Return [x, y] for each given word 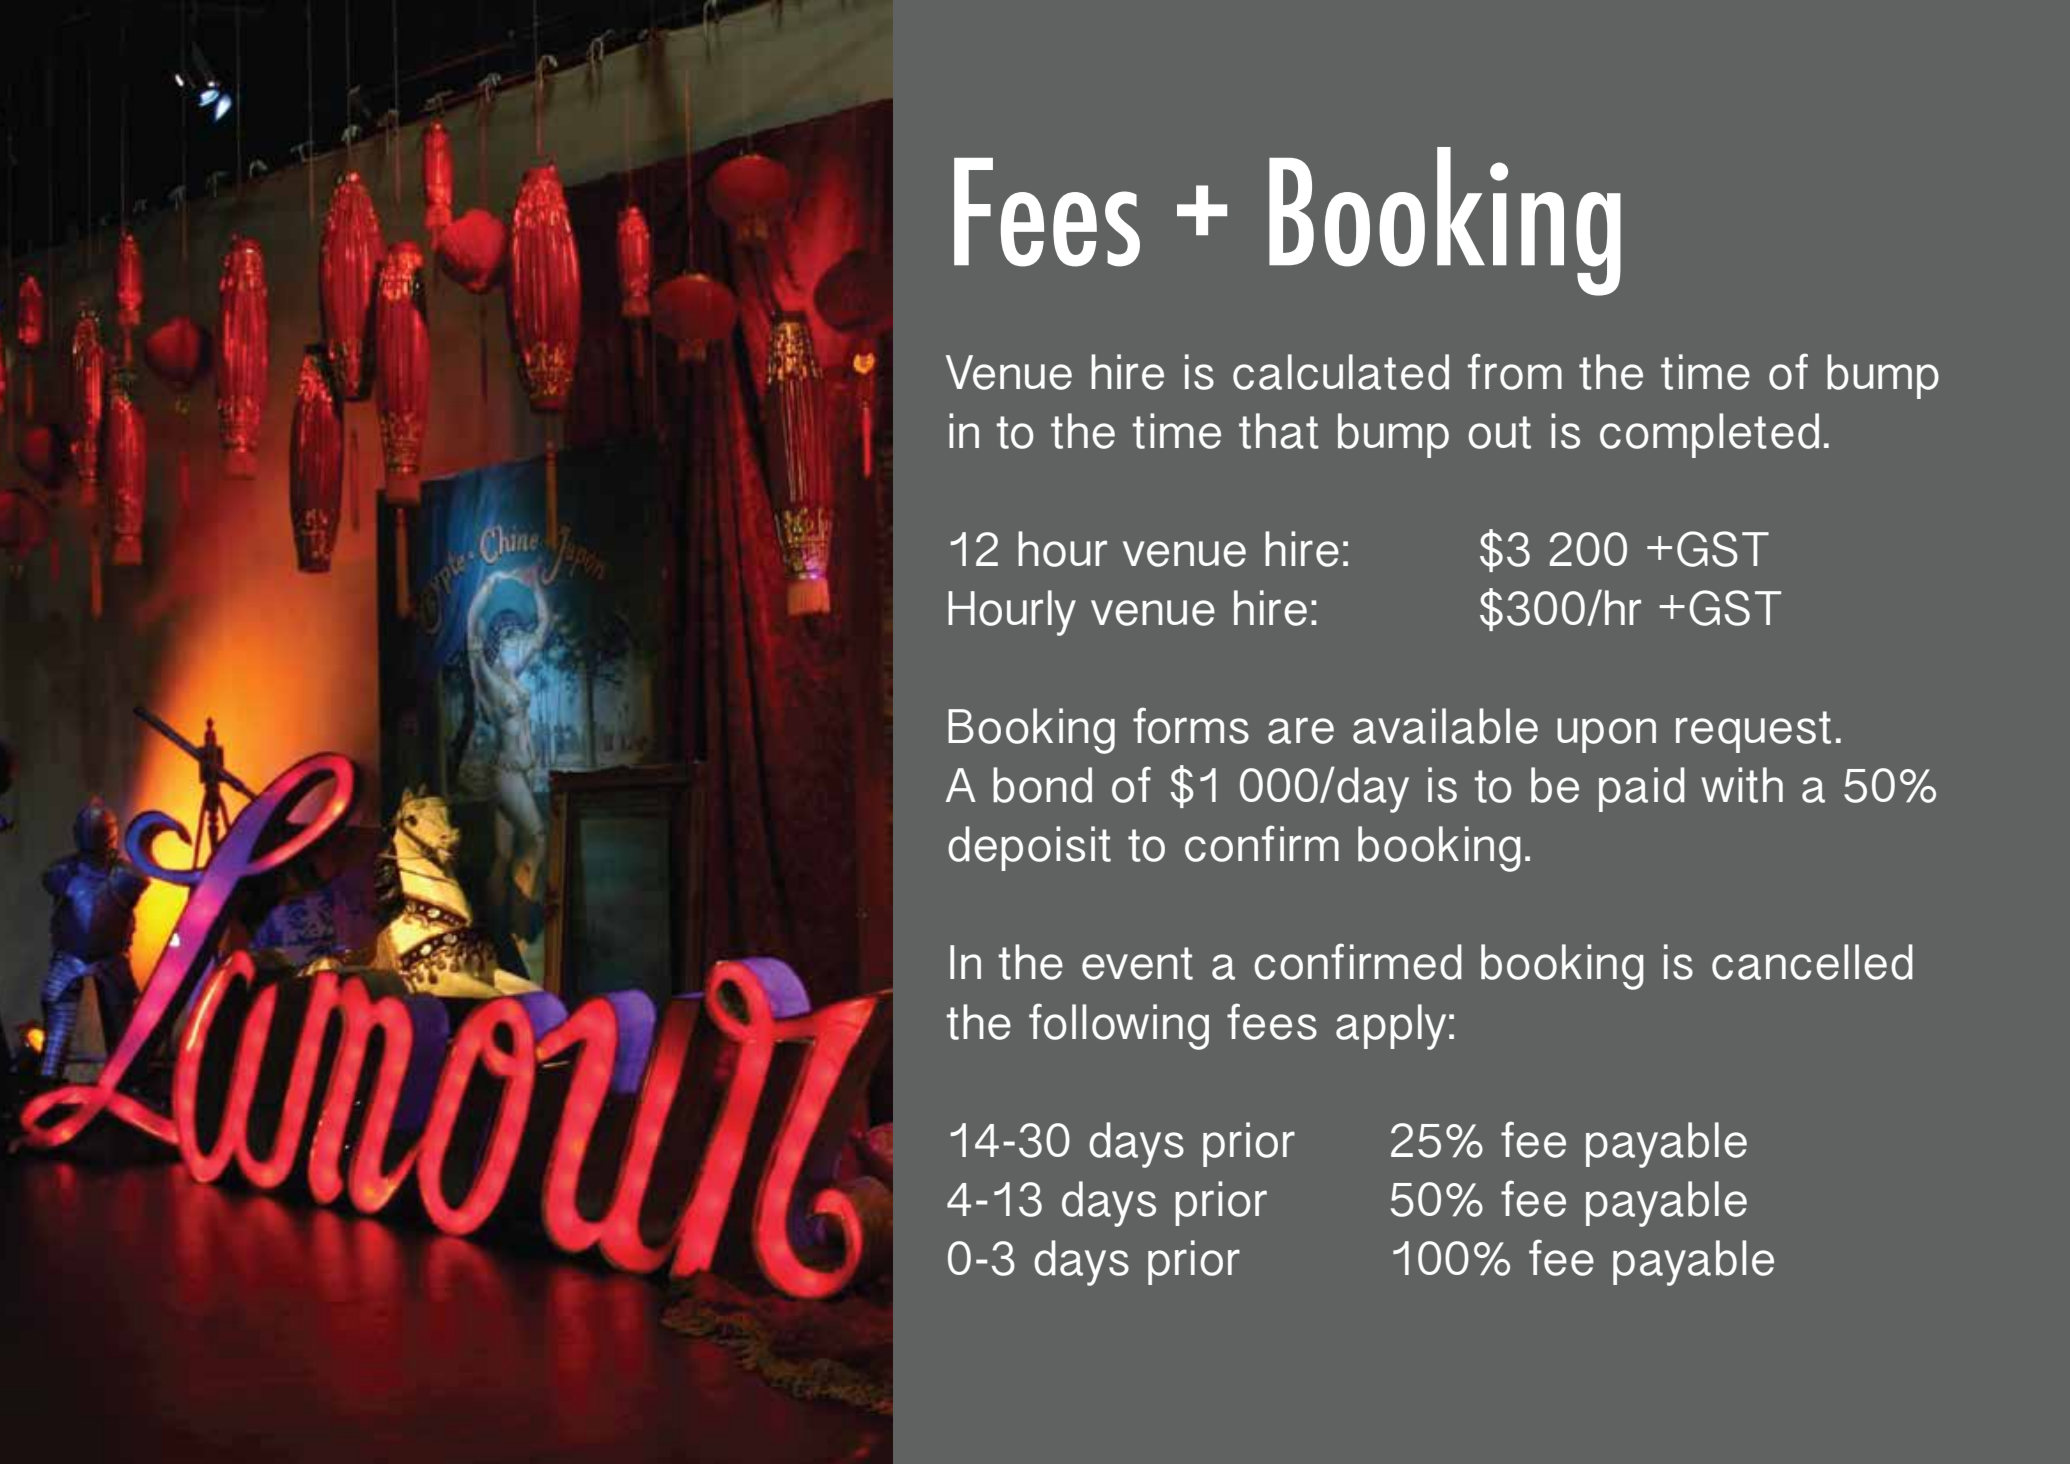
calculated [1341, 372]
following [1119, 1026]
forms [1191, 725]
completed [1709, 435]
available [1445, 726]
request [1753, 732]
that [1279, 431]
